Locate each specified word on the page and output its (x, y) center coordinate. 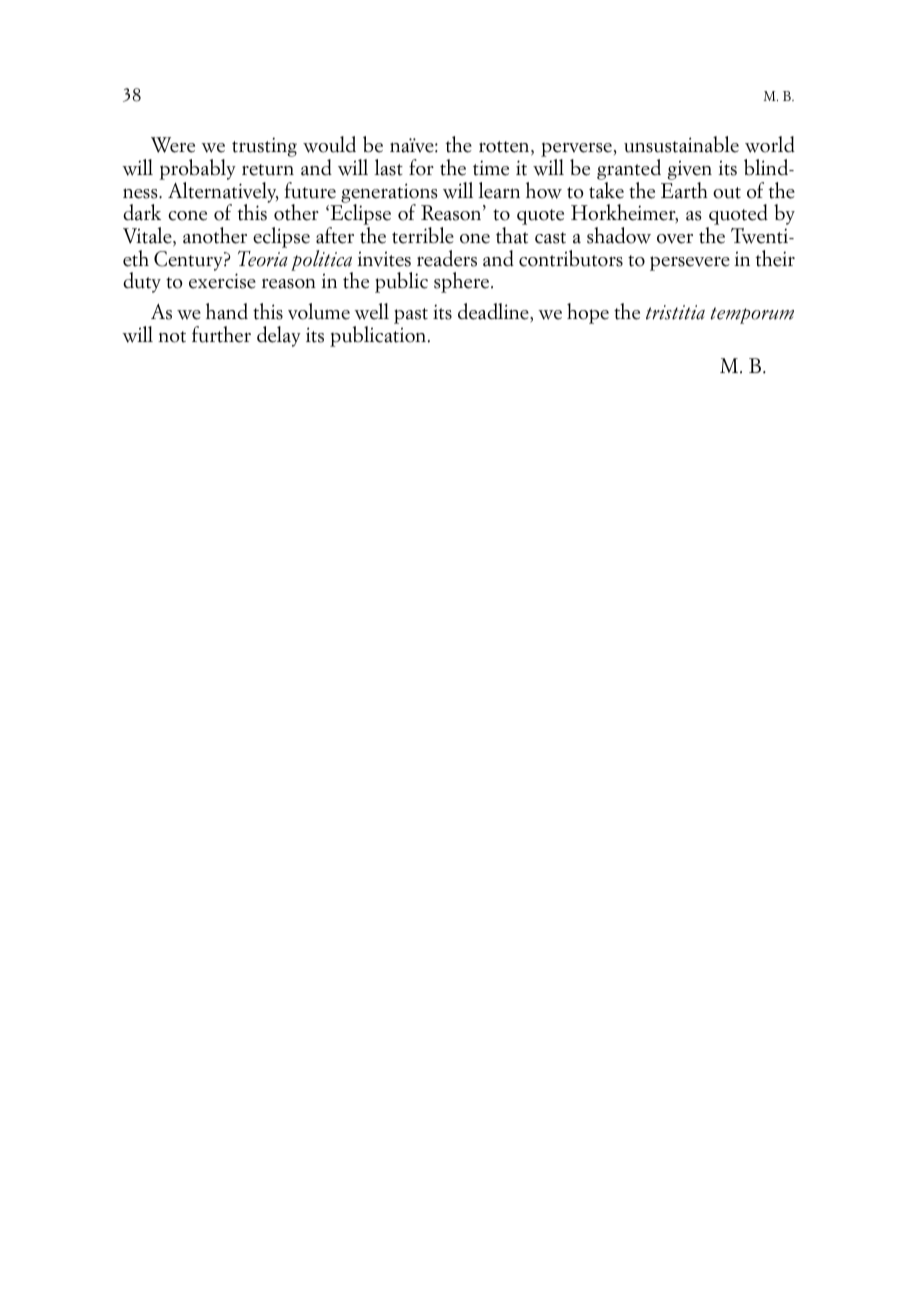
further (221, 334)
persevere (690, 263)
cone (187, 215)
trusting (264, 147)
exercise (222, 281)
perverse (576, 151)
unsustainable (681, 144)
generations (389, 194)
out (727, 193)
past (411, 316)
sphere (463, 282)
